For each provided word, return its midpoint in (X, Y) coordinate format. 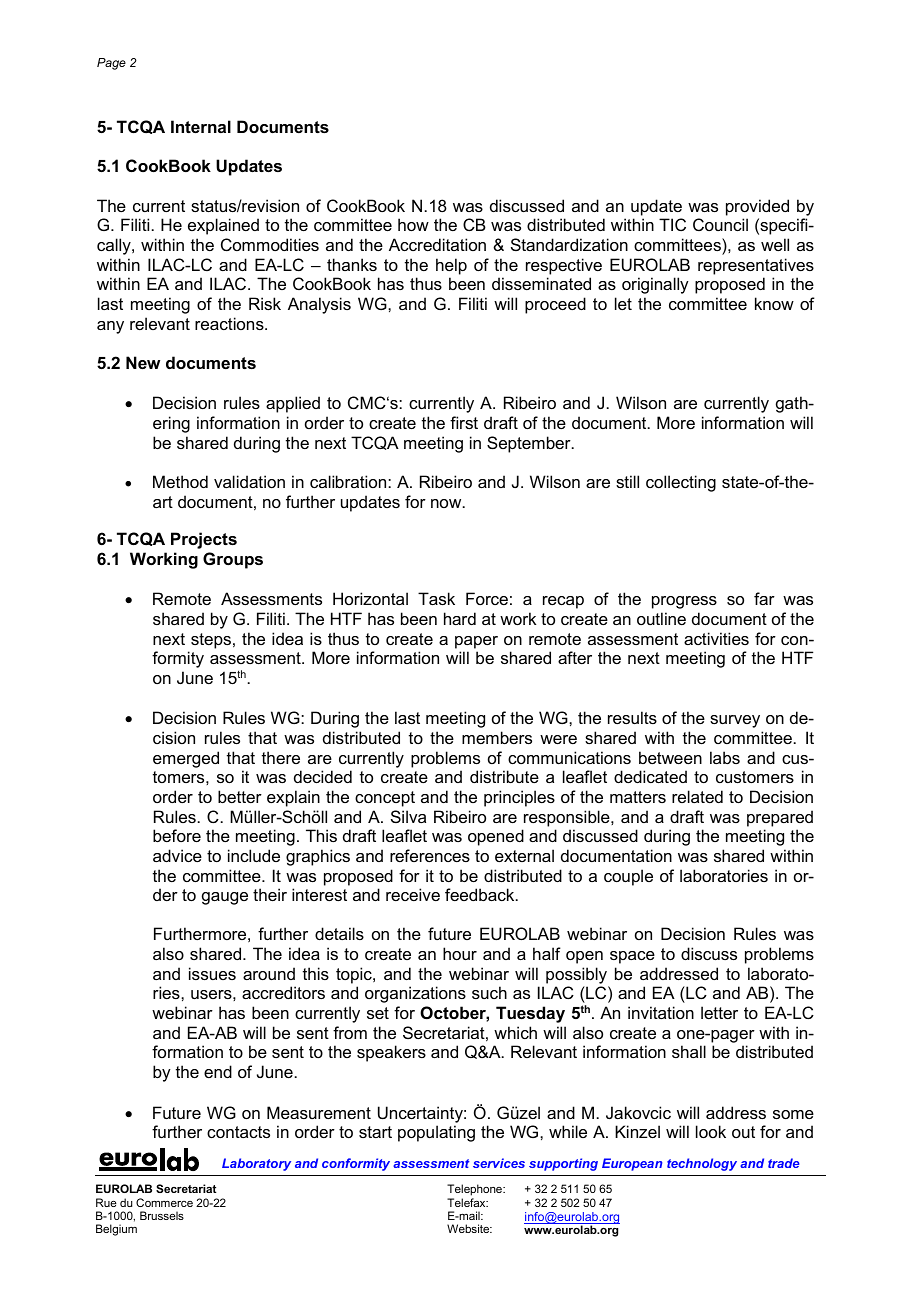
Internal (201, 126)
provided (757, 207)
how (413, 224)
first (464, 422)
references (430, 855)
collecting (681, 483)
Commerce (164, 1202)
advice (177, 855)
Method (180, 481)
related (697, 796)
